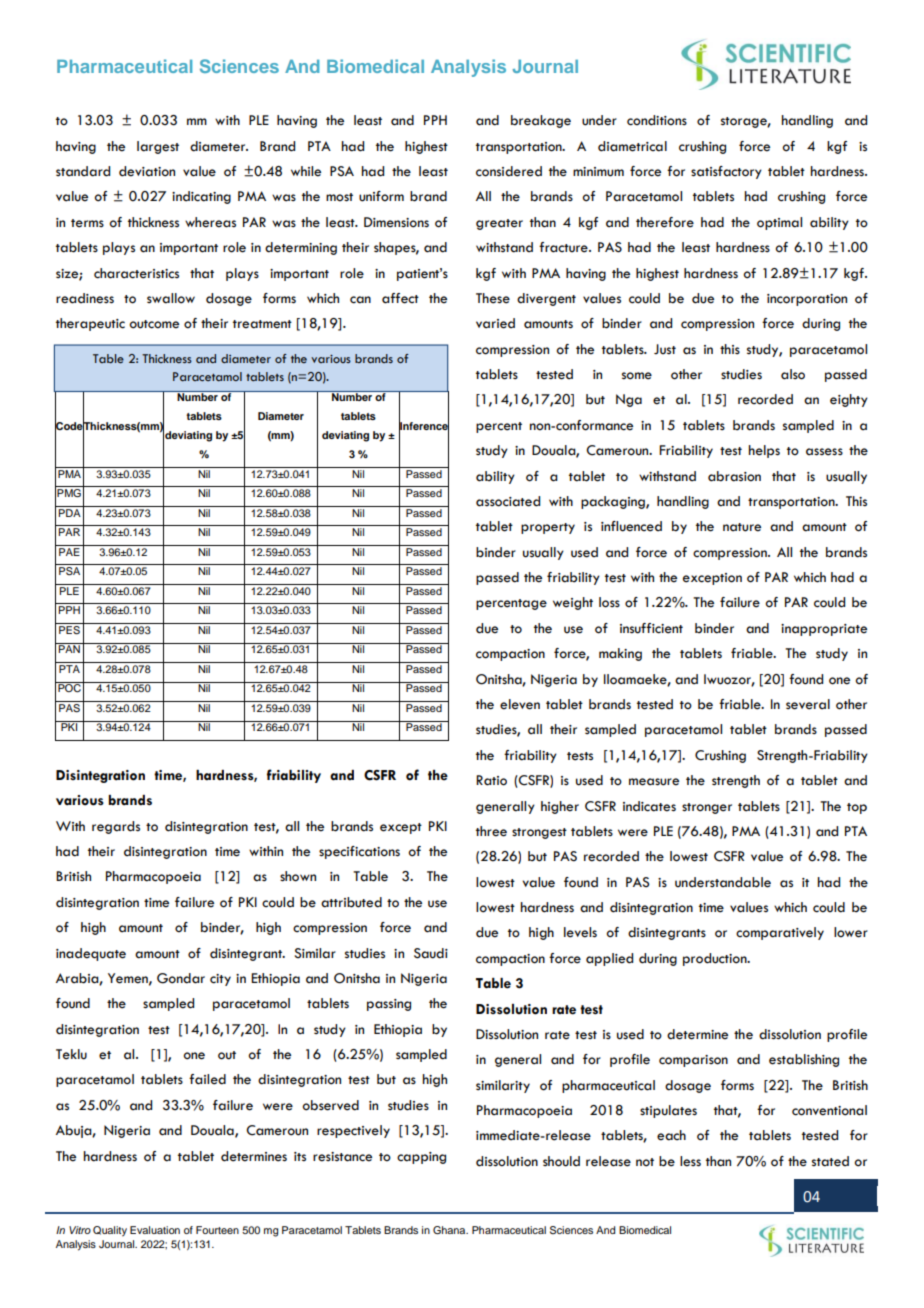 The width and height of the screenshot is (924, 1308). Describe the element at coordinates (431, 953) in the screenshot. I see `Saudi` at that location.
